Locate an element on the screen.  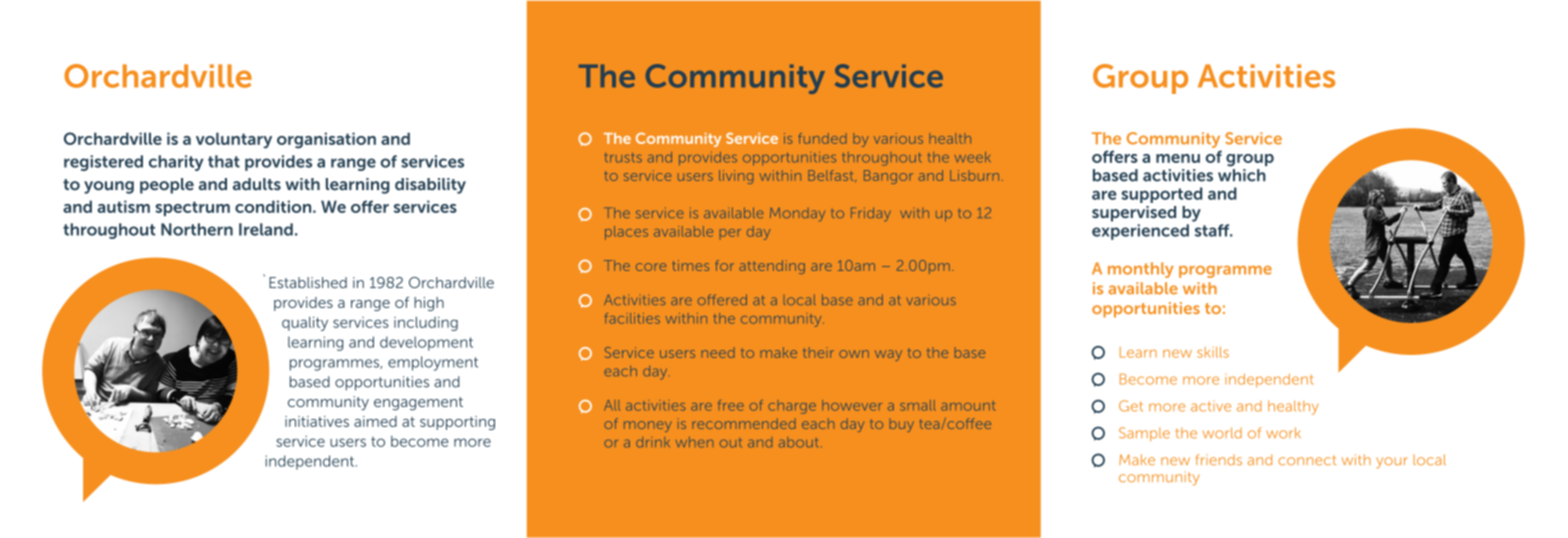
funded is located at coordinates (822, 138).
